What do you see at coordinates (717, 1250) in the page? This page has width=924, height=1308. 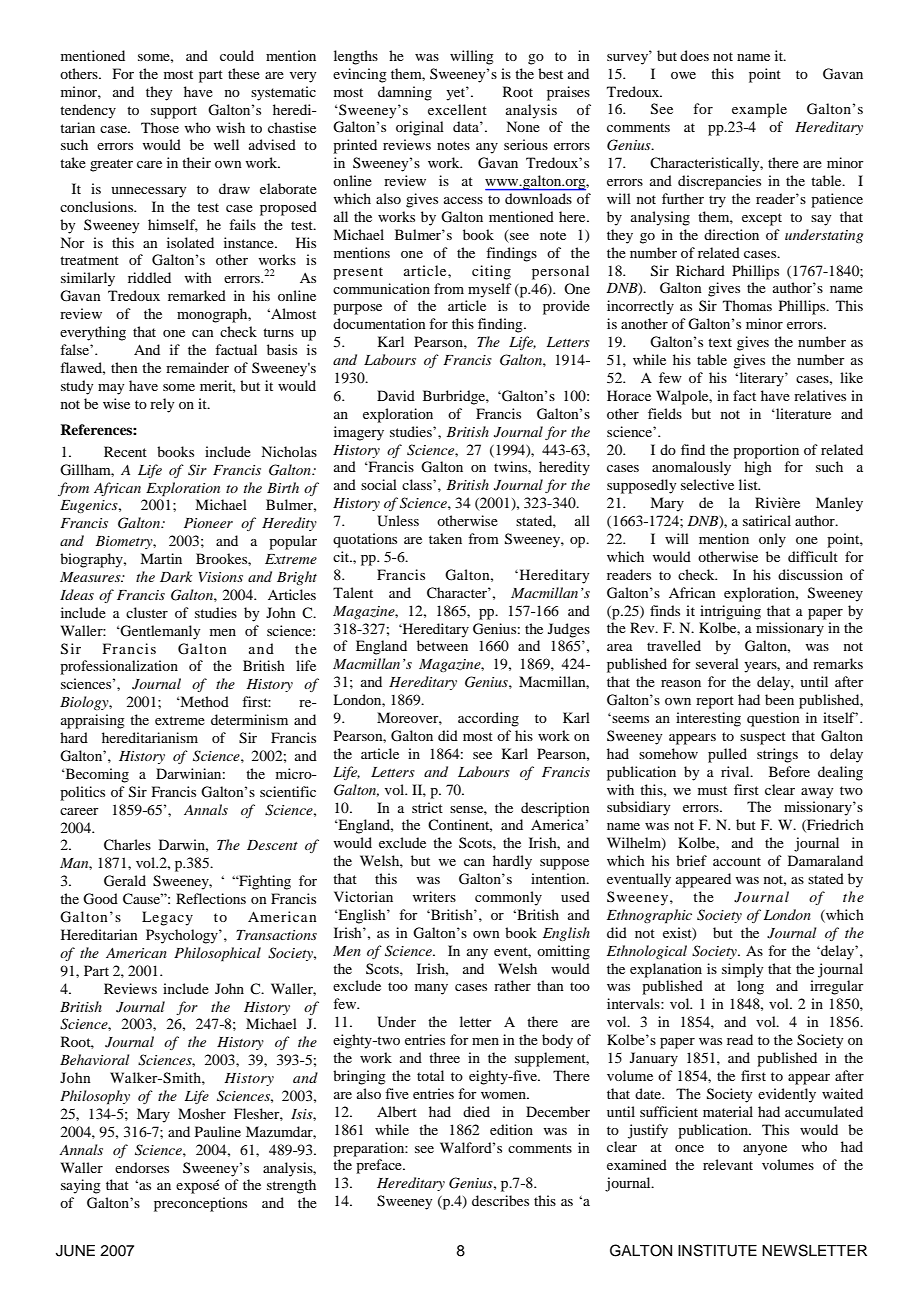 I see `INSTITUTE` at bounding box center [717, 1250].
